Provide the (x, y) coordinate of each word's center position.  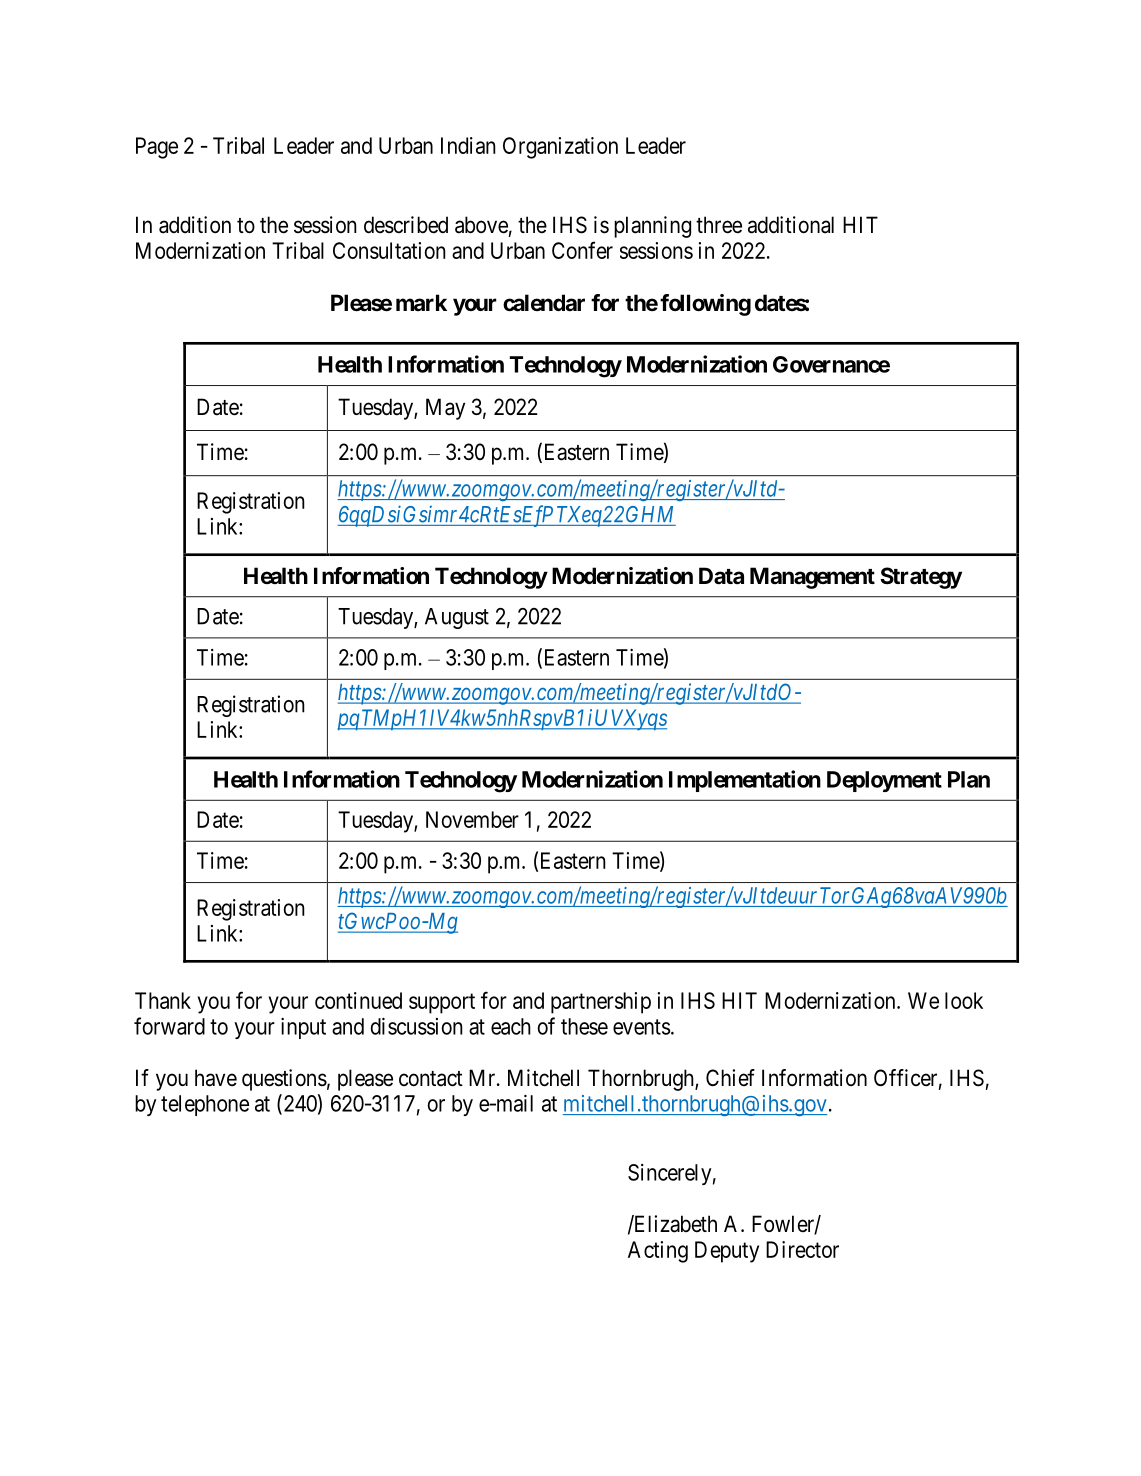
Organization (560, 148)
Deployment (884, 781)
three (719, 225)
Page (157, 148)
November (472, 819)
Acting (658, 1252)
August (457, 618)
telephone (205, 1105)
